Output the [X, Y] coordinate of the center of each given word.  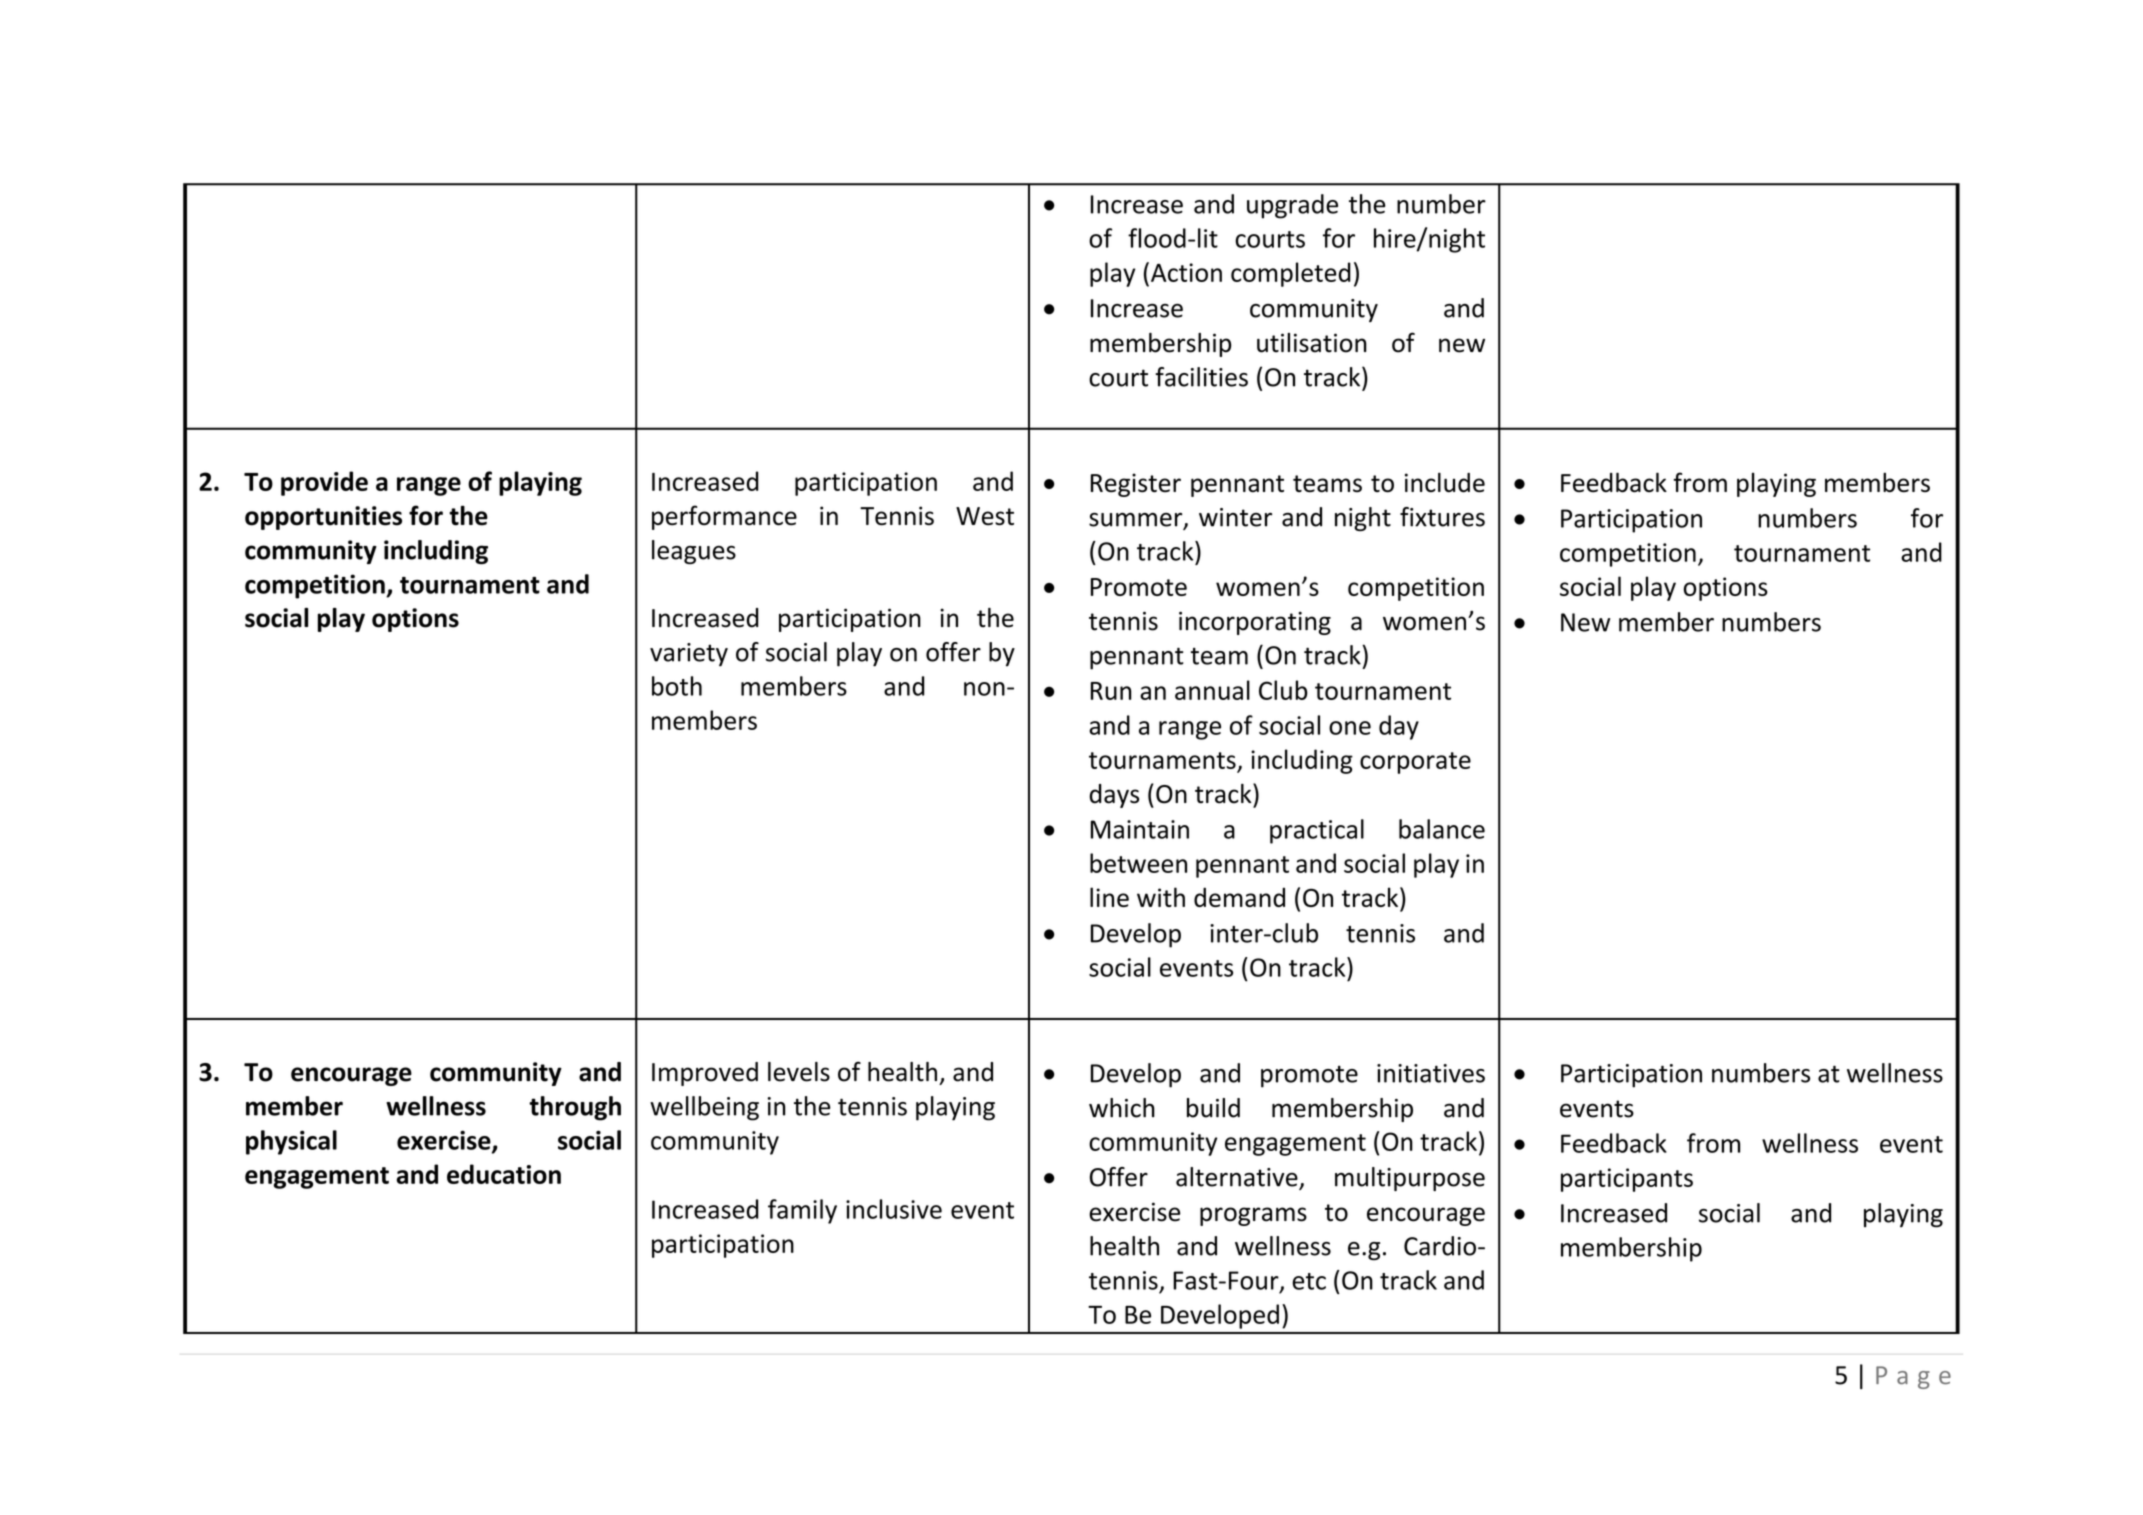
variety [689, 655]
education [504, 1174]
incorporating [1255, 623]
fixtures [1442, 517]
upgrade [1292, 206]
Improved [705, 1074]
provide [324, 483]
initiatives [1431, 1073]
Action [1186, 272]
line [1109, 897]
